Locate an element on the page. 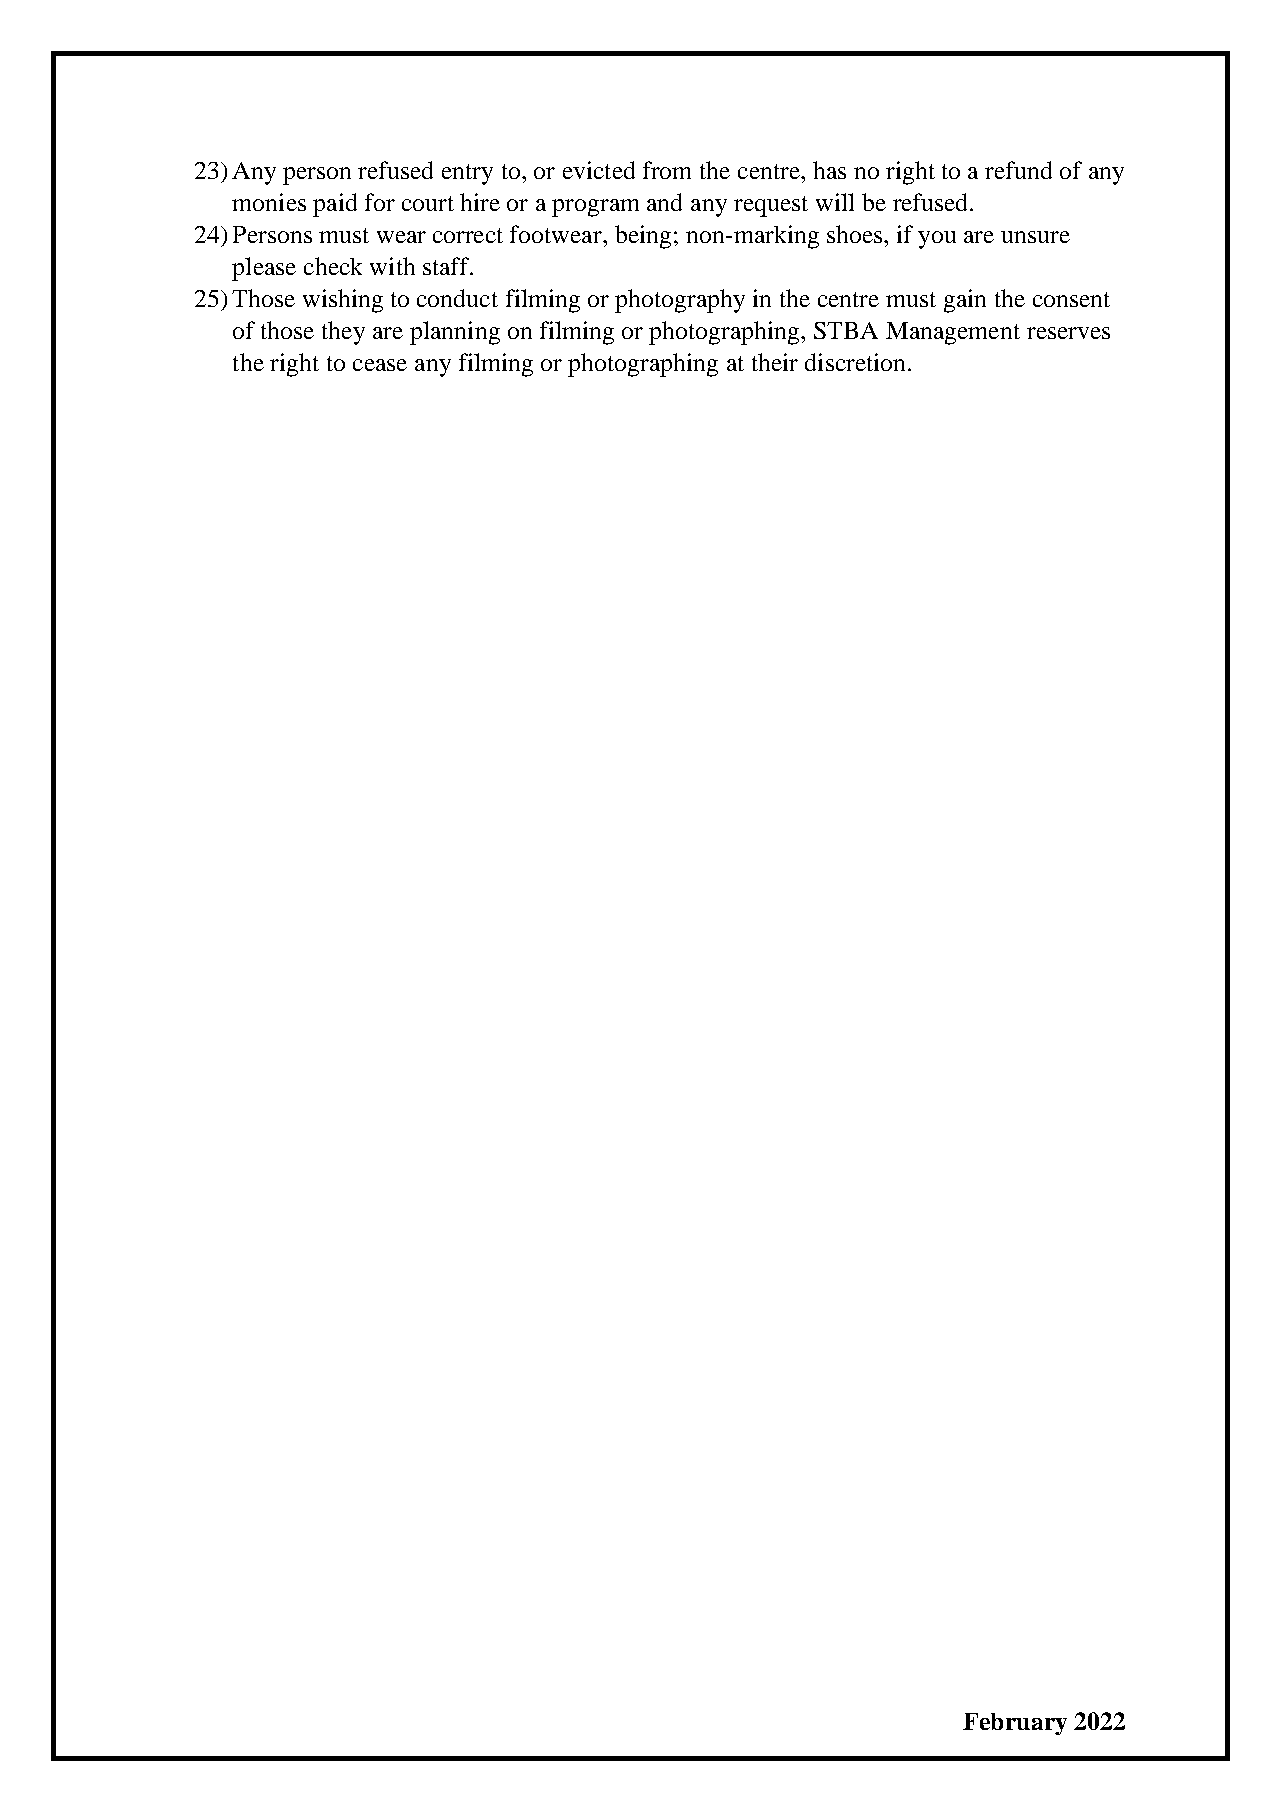  their is located at coordinates (775, 362).
